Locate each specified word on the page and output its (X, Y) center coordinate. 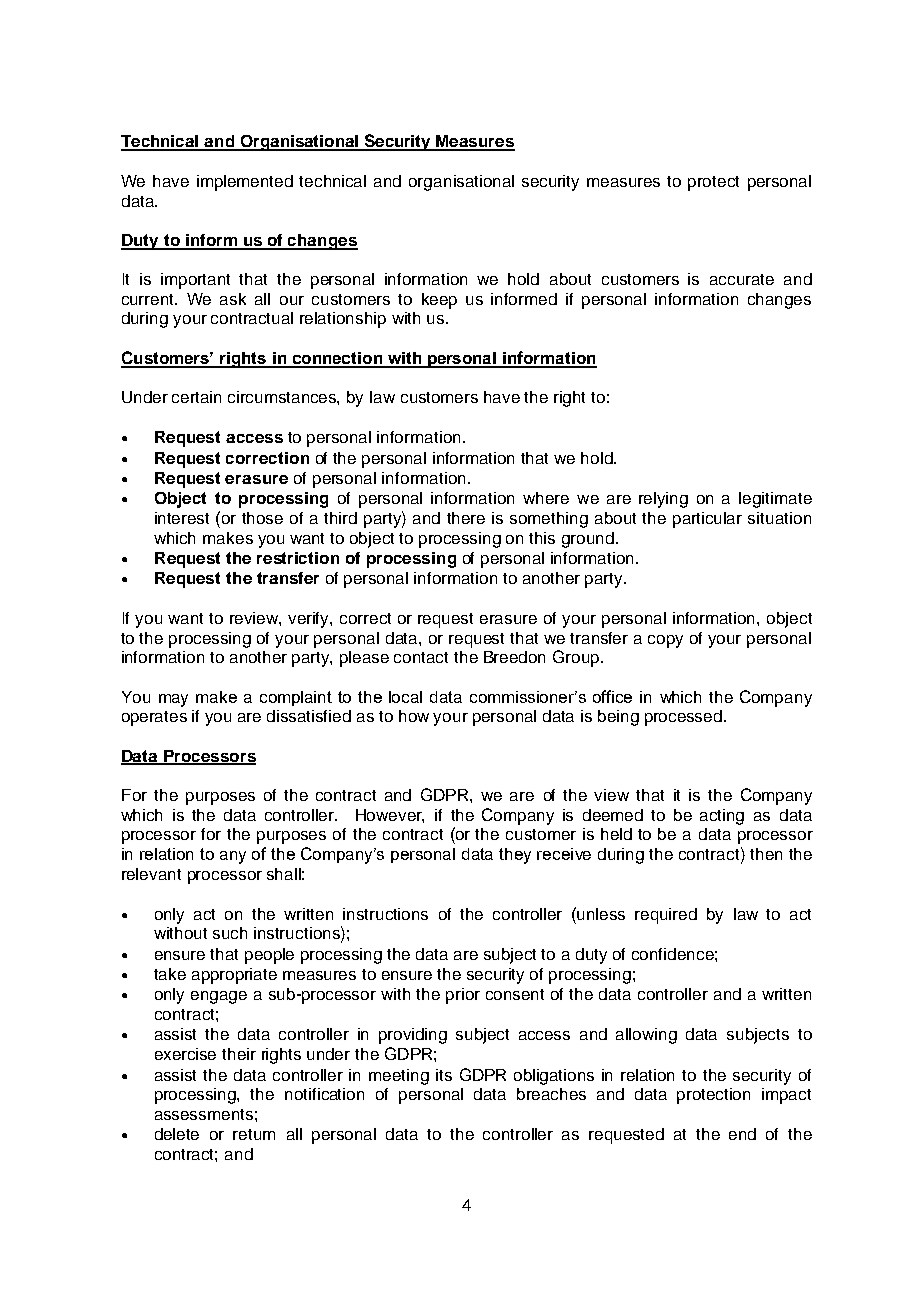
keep (439, 301)
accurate (742, 279)
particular (707, 520)
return (254, 1134)
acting (722, 817)
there (466, 518)
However (390, 816)
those (262, 518)
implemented (245, 183)
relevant (151, 874)
